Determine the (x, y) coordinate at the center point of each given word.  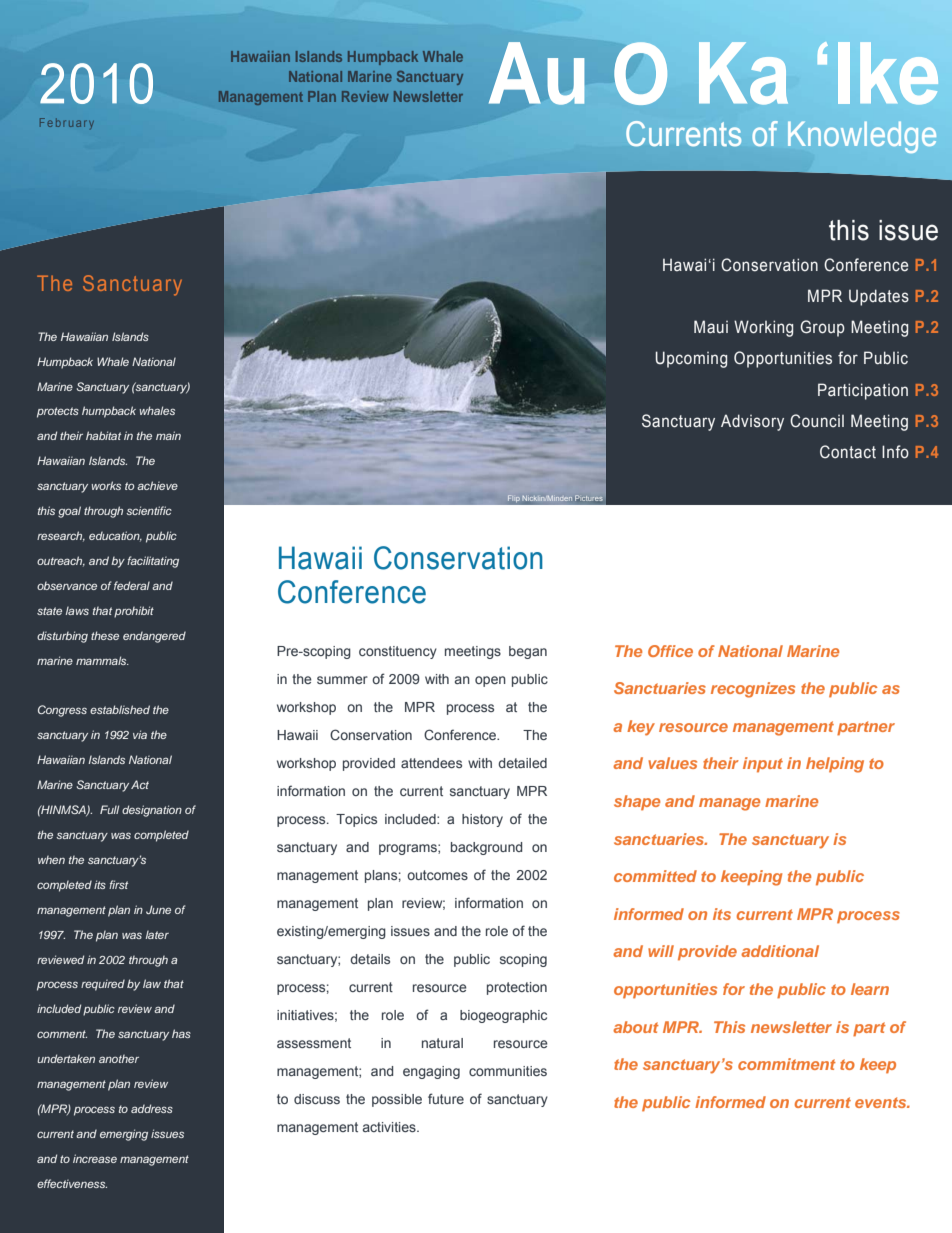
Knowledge (862, 137)
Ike (888, 73)
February (67, 123)
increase (95, 1158)
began (528, 652)
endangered (154, 637)
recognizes (753, 690)
